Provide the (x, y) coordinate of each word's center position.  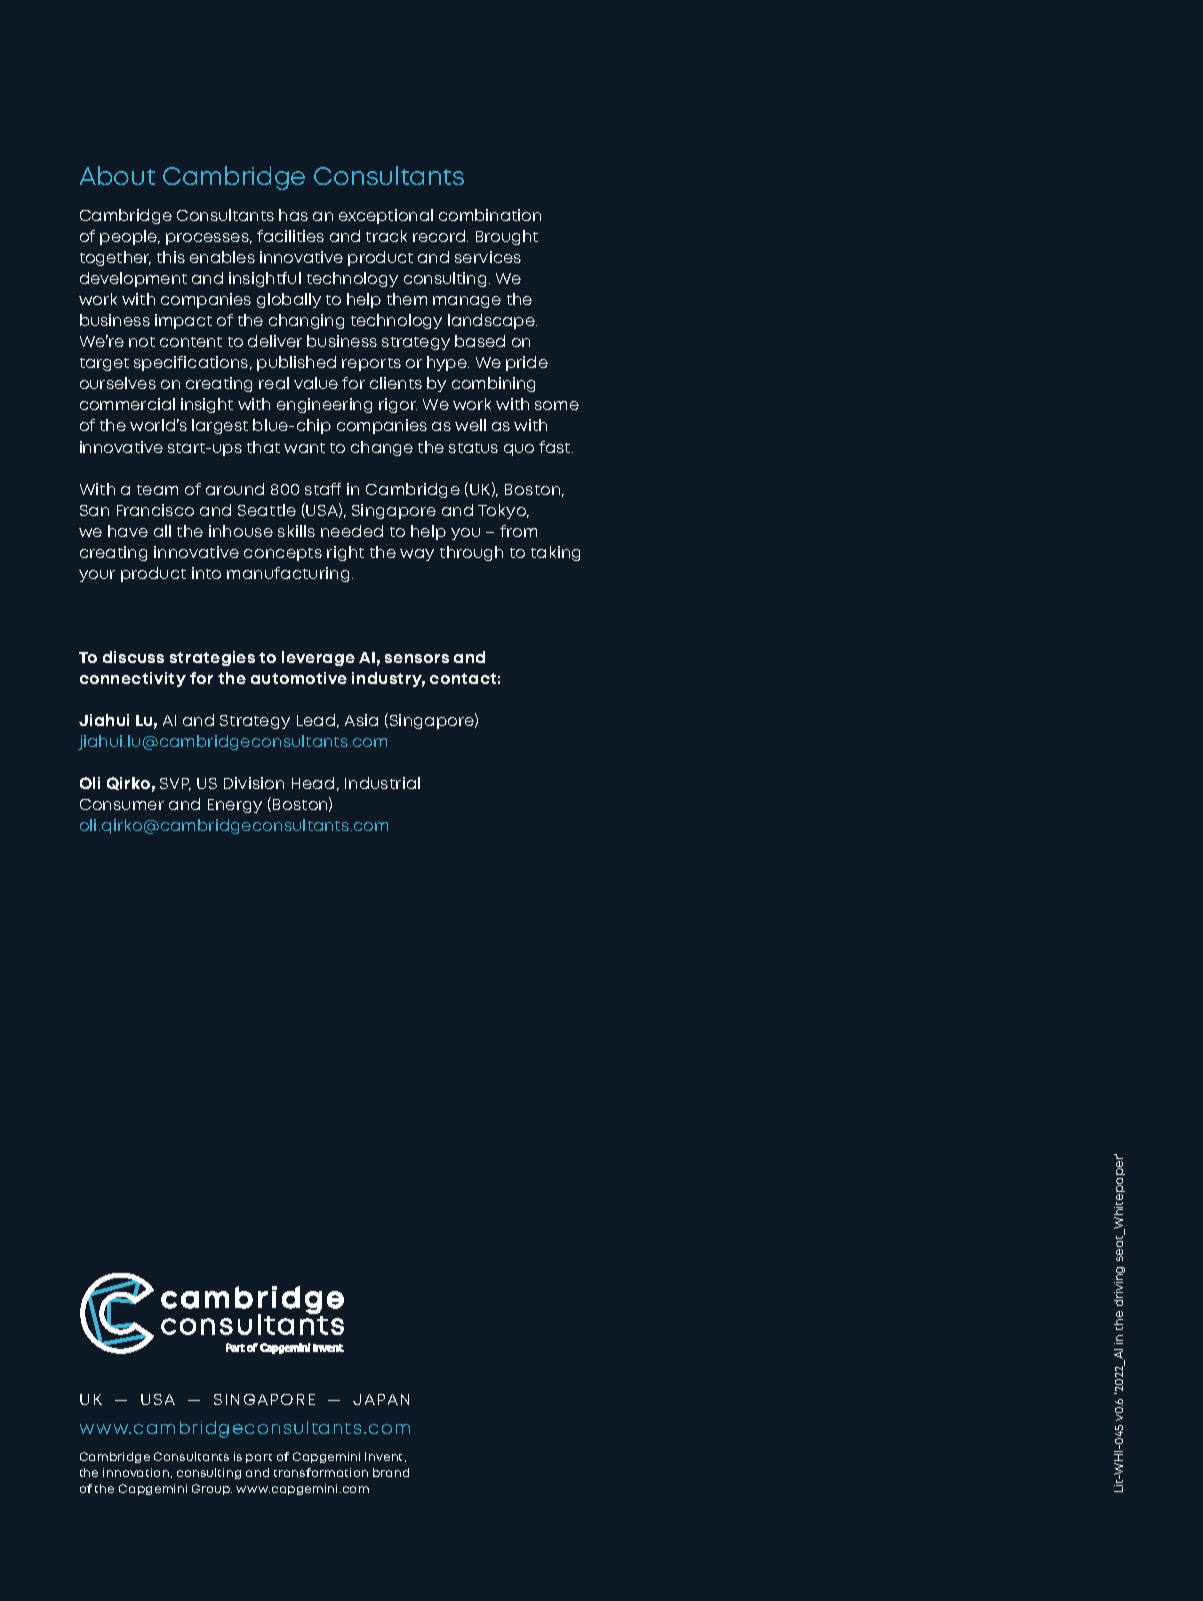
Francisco (155, 510)
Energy (235, 806)
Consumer (122, 804)
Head (313, 783)
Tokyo (503, 511)
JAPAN (381, 1399)
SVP (175, 784)
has (293, 215)
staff (323, 489)
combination (490, 215)
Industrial (382, 783)
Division (254, 783)
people (129, 237)
